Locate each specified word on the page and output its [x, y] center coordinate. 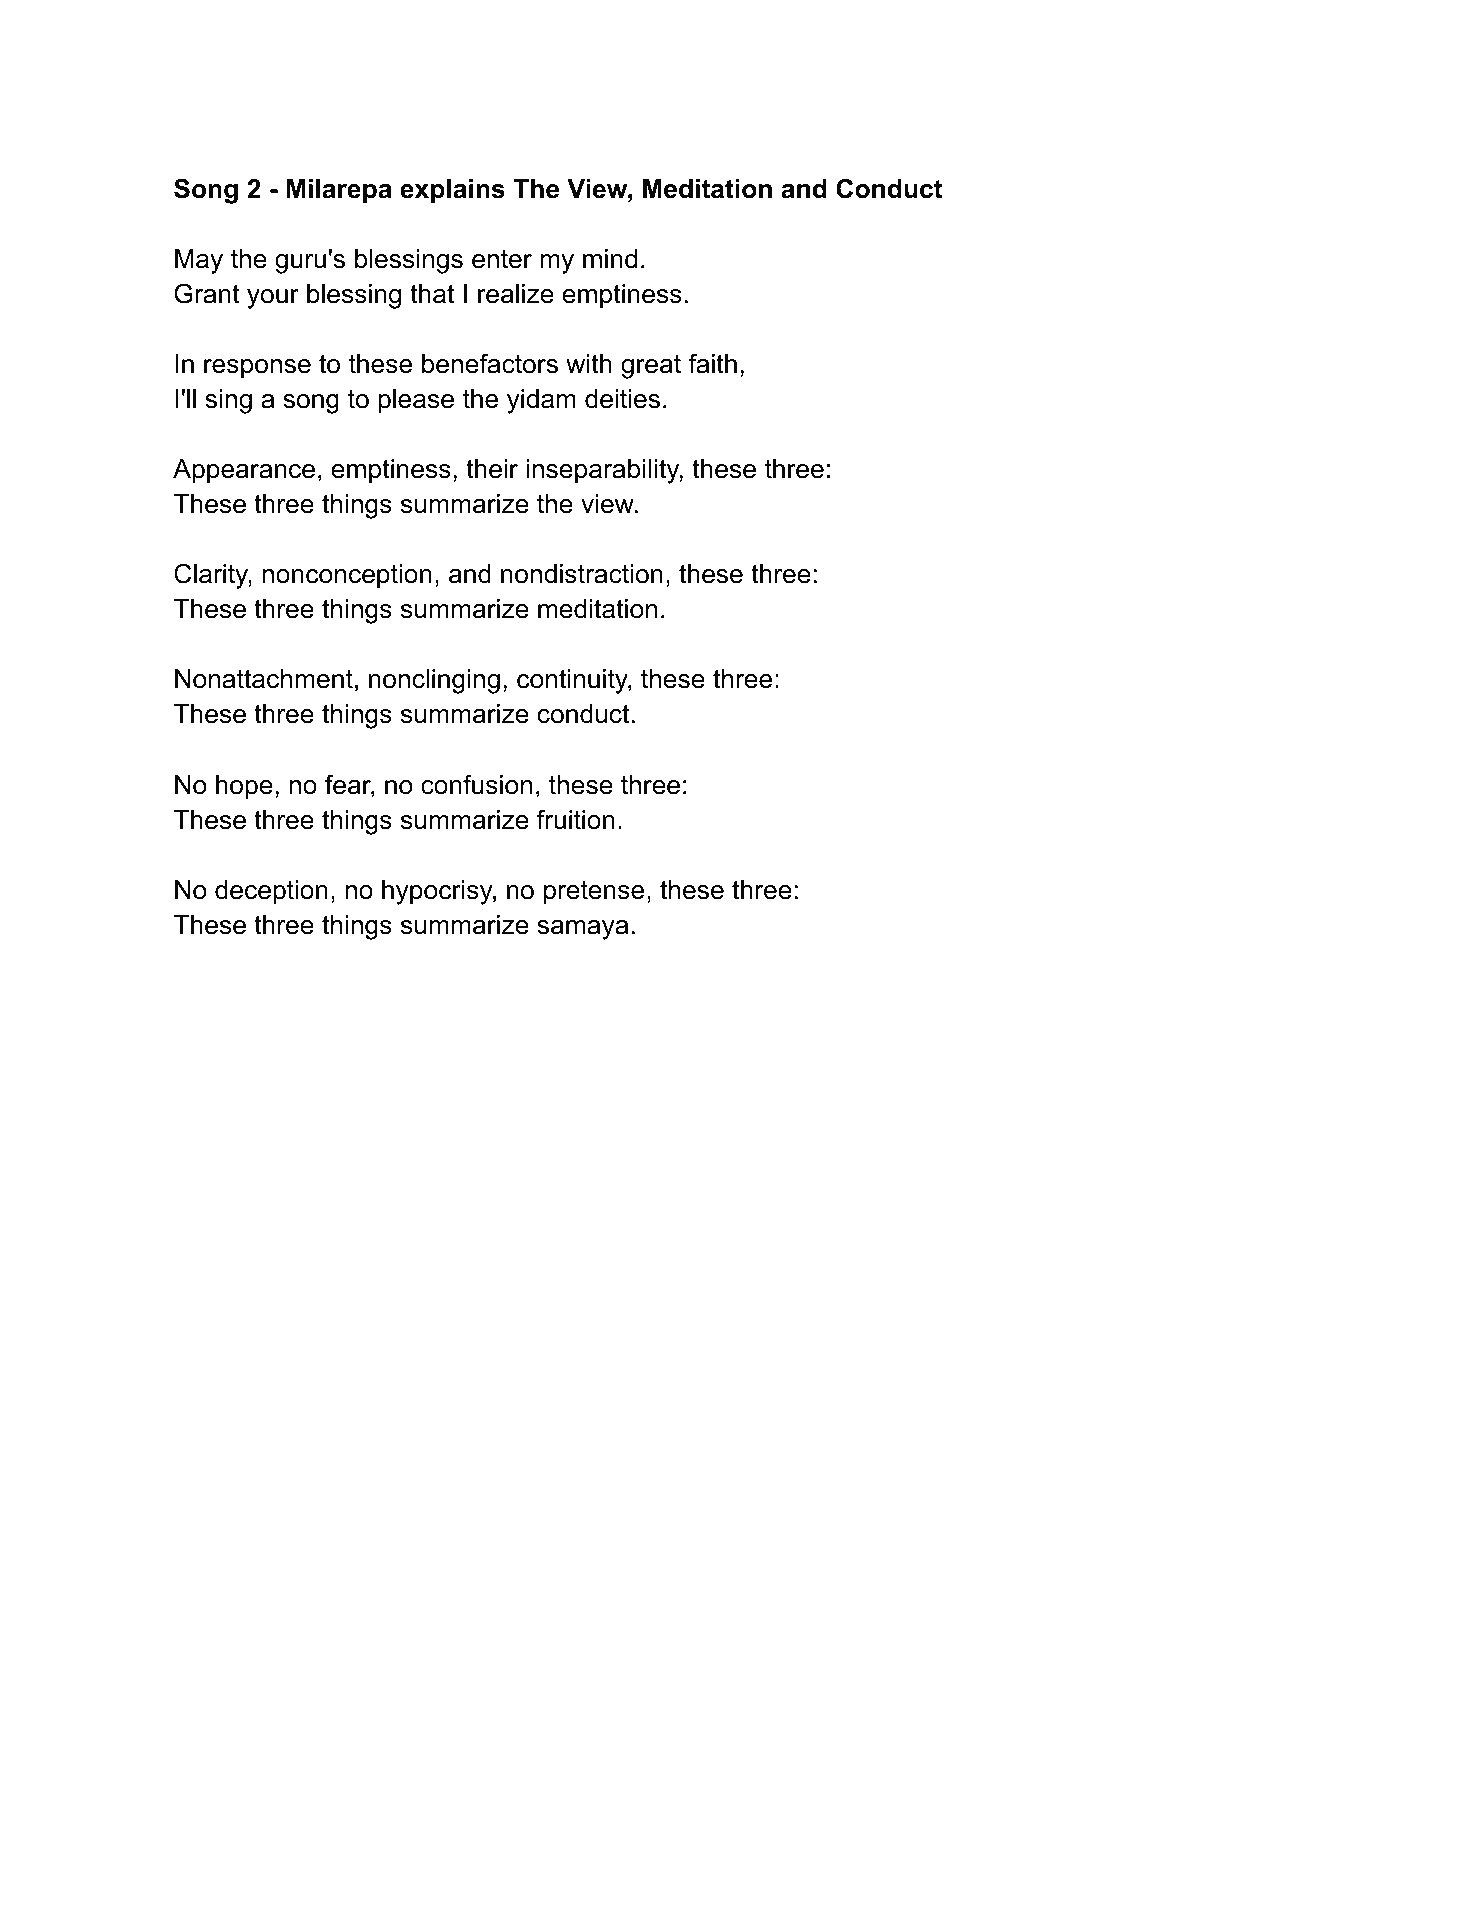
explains [452, 191]
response [257, 369]
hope [244, 787]
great [651, 367]
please [416, 401]
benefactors [490, 363]
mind [610, 259]
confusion [476, 784]
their [492, 469]
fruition [576, 819]
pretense [594, 892]
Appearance [244, 471]
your [273, 299]
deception [271, 892]
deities [622, 399]
